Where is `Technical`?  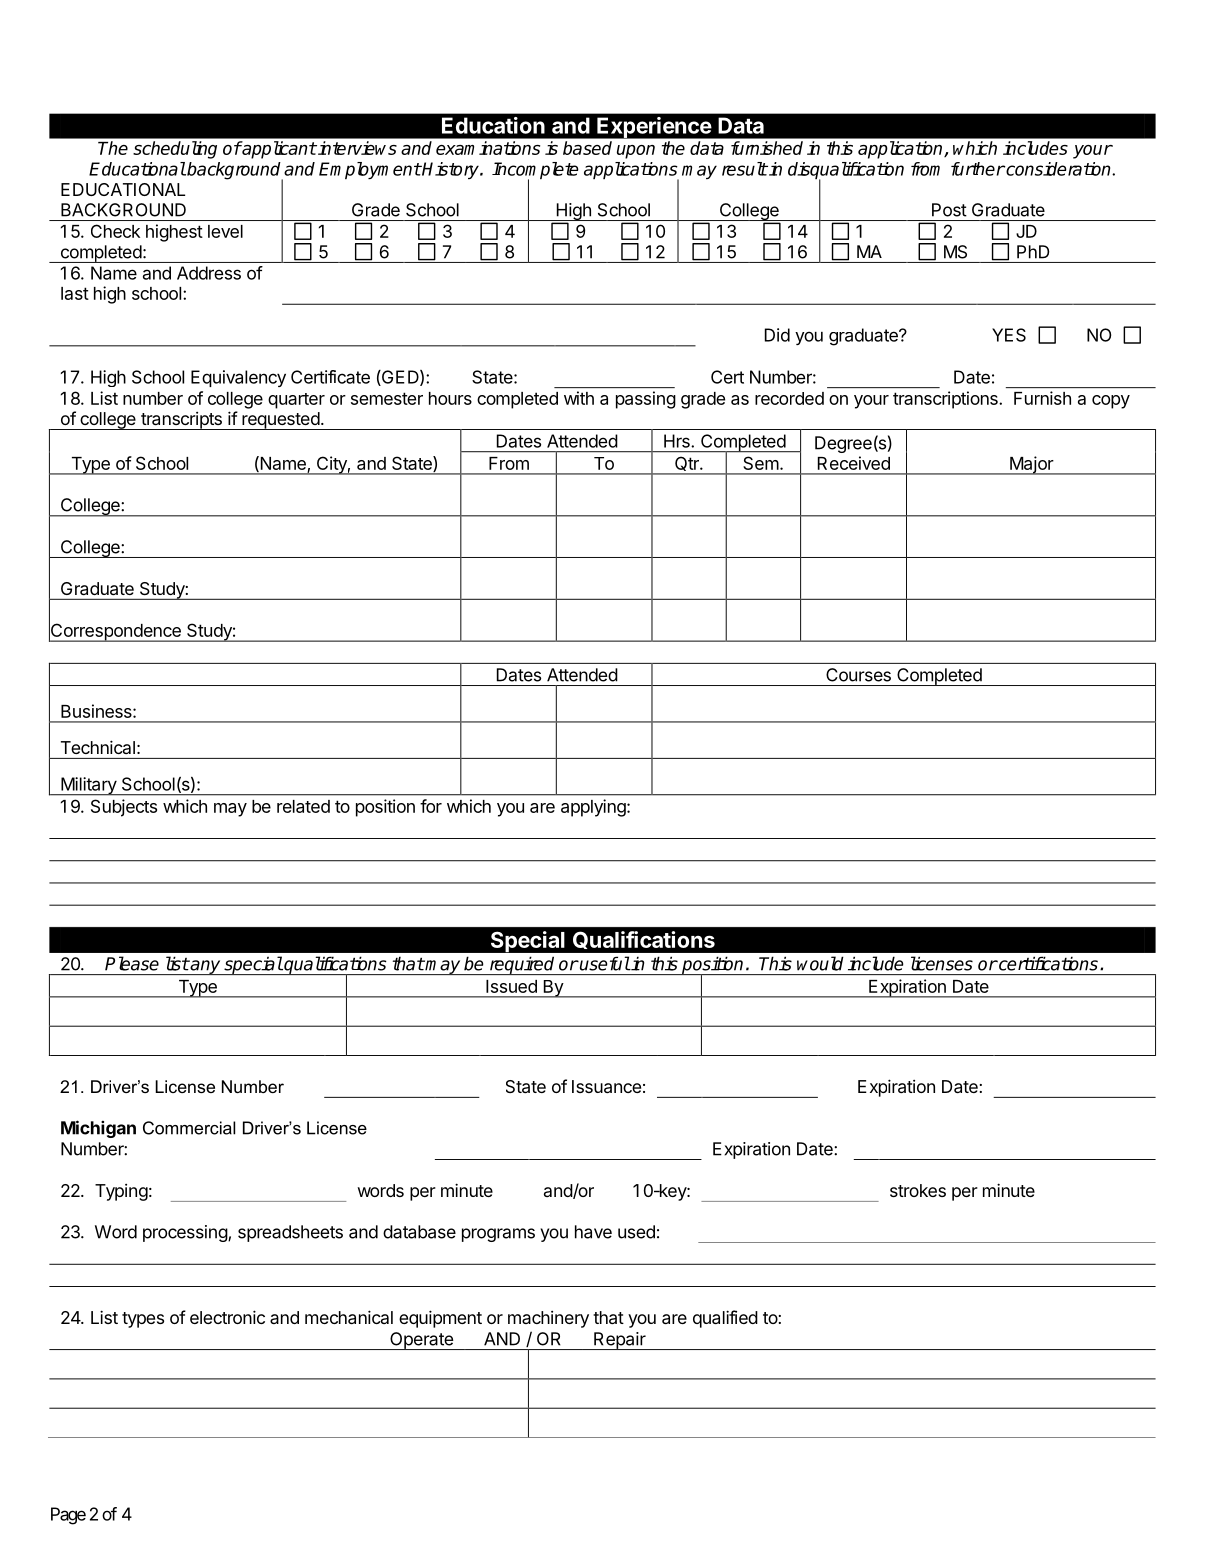 Technical is located at coordinates (98, 747).
